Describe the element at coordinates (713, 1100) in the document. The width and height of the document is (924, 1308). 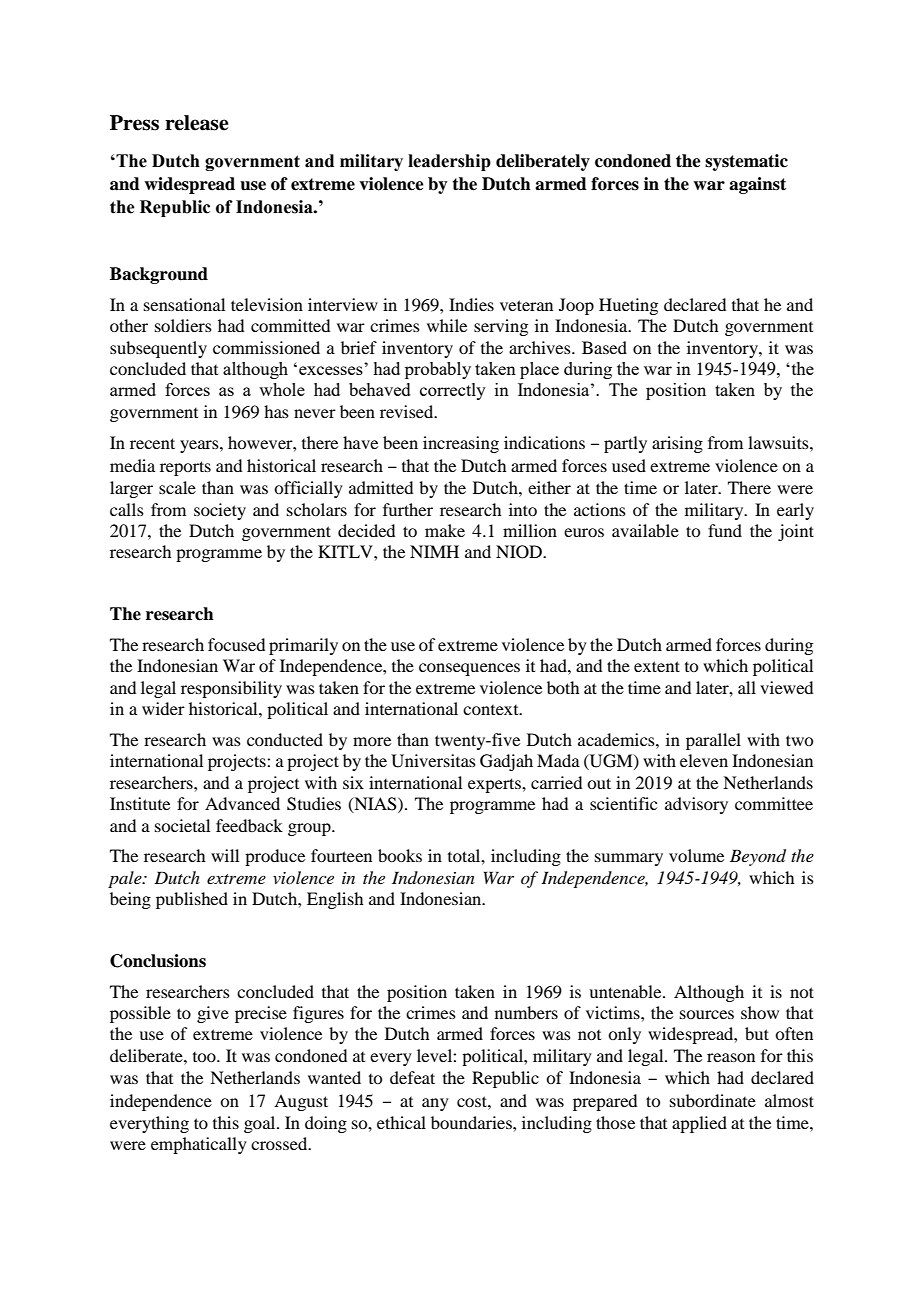
I see `subordinate` at that location.
